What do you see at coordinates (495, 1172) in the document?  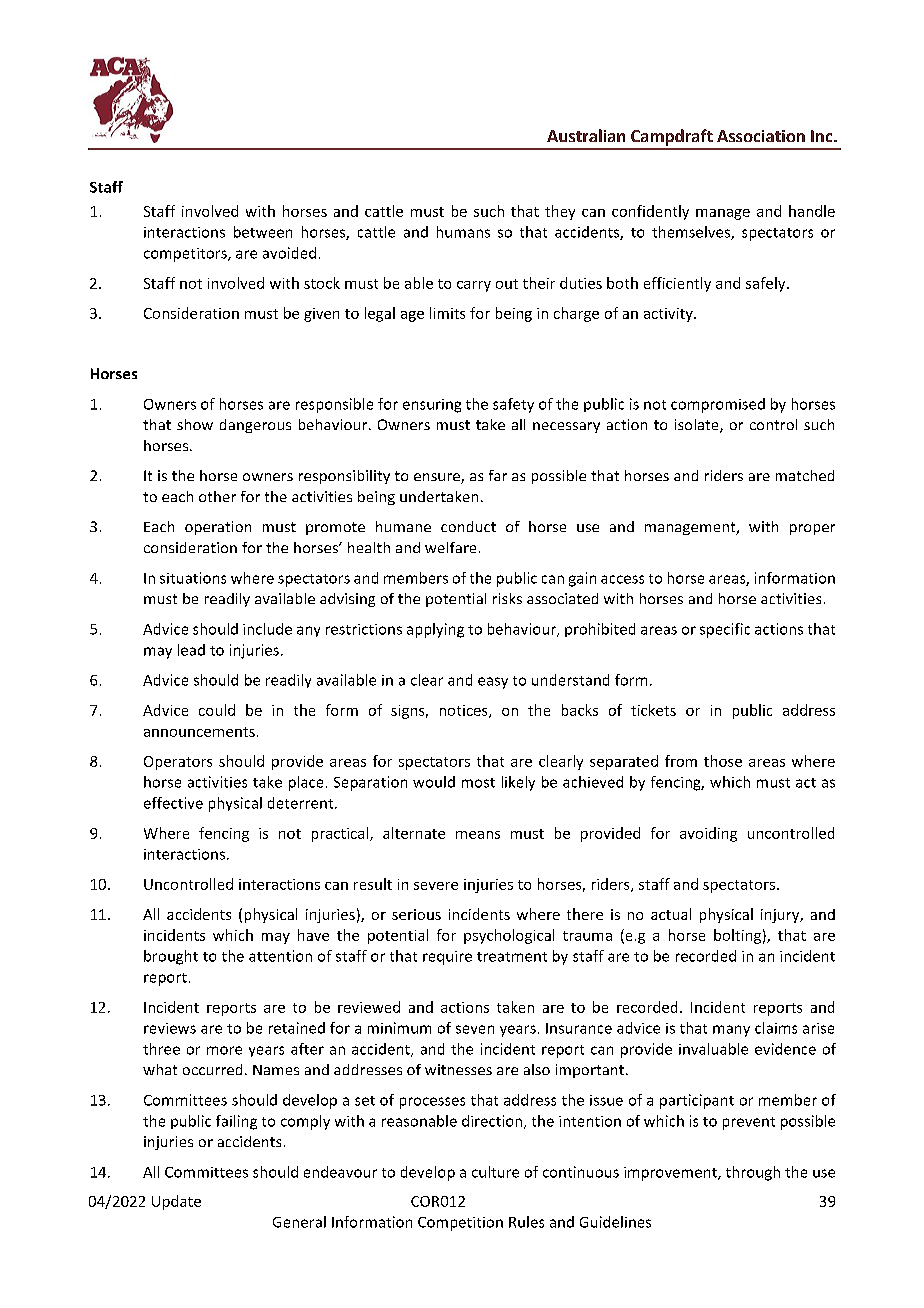 I see `culture` at bounding box center [495, 1172].
